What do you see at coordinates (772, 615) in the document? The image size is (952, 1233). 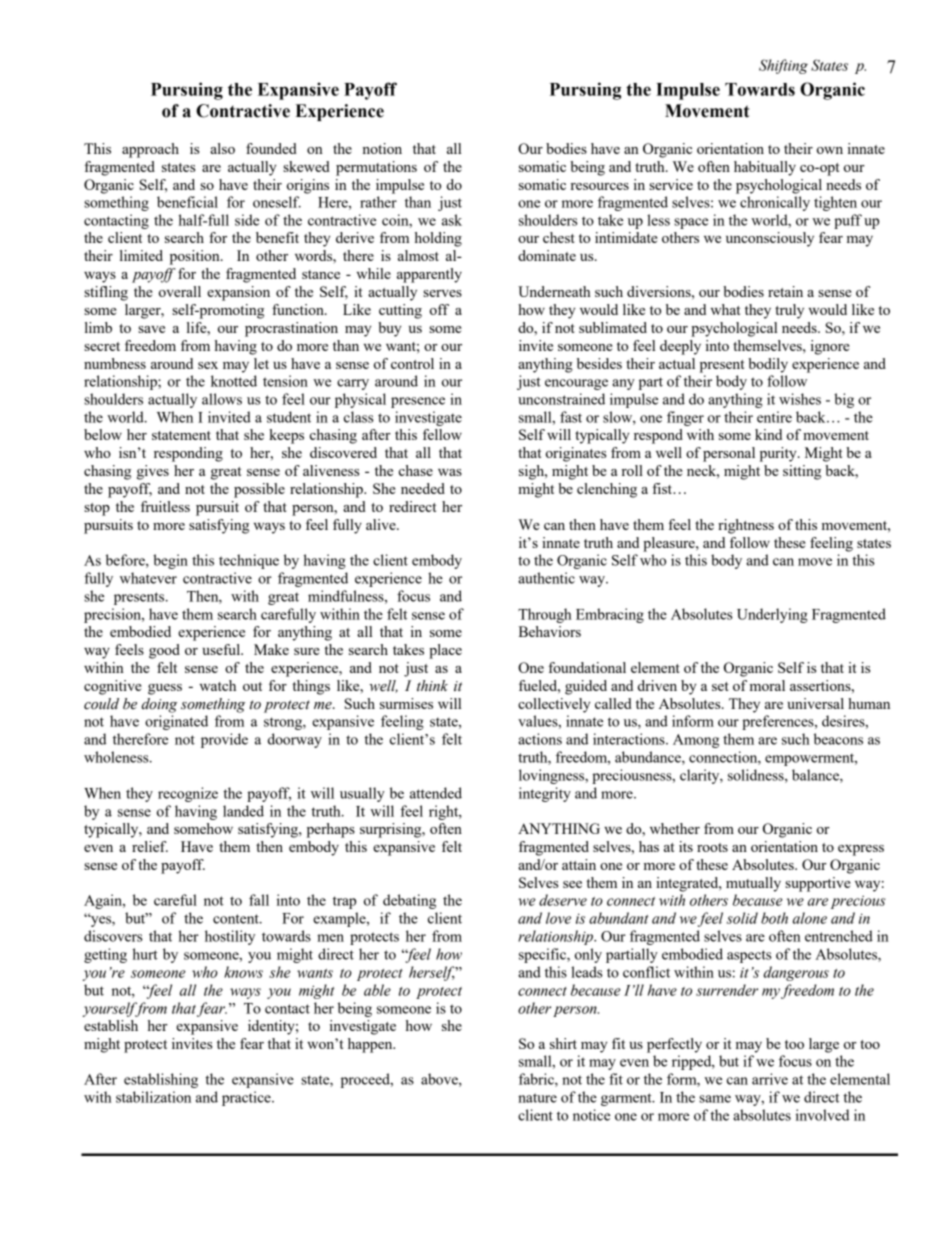 I see `Underlying` at bounding box center [772, 615].
